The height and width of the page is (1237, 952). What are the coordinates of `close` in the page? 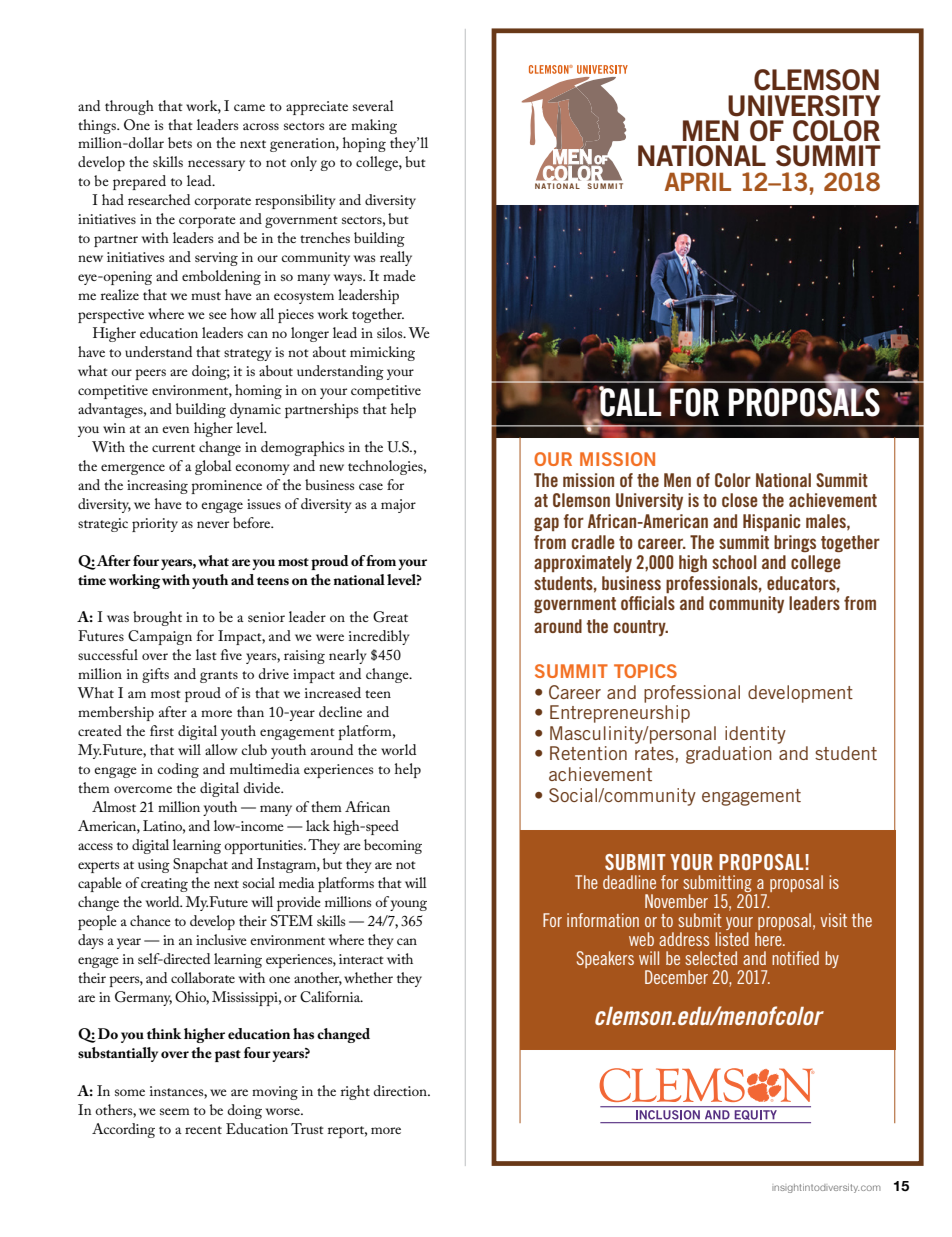 It's located at (740, 500).
